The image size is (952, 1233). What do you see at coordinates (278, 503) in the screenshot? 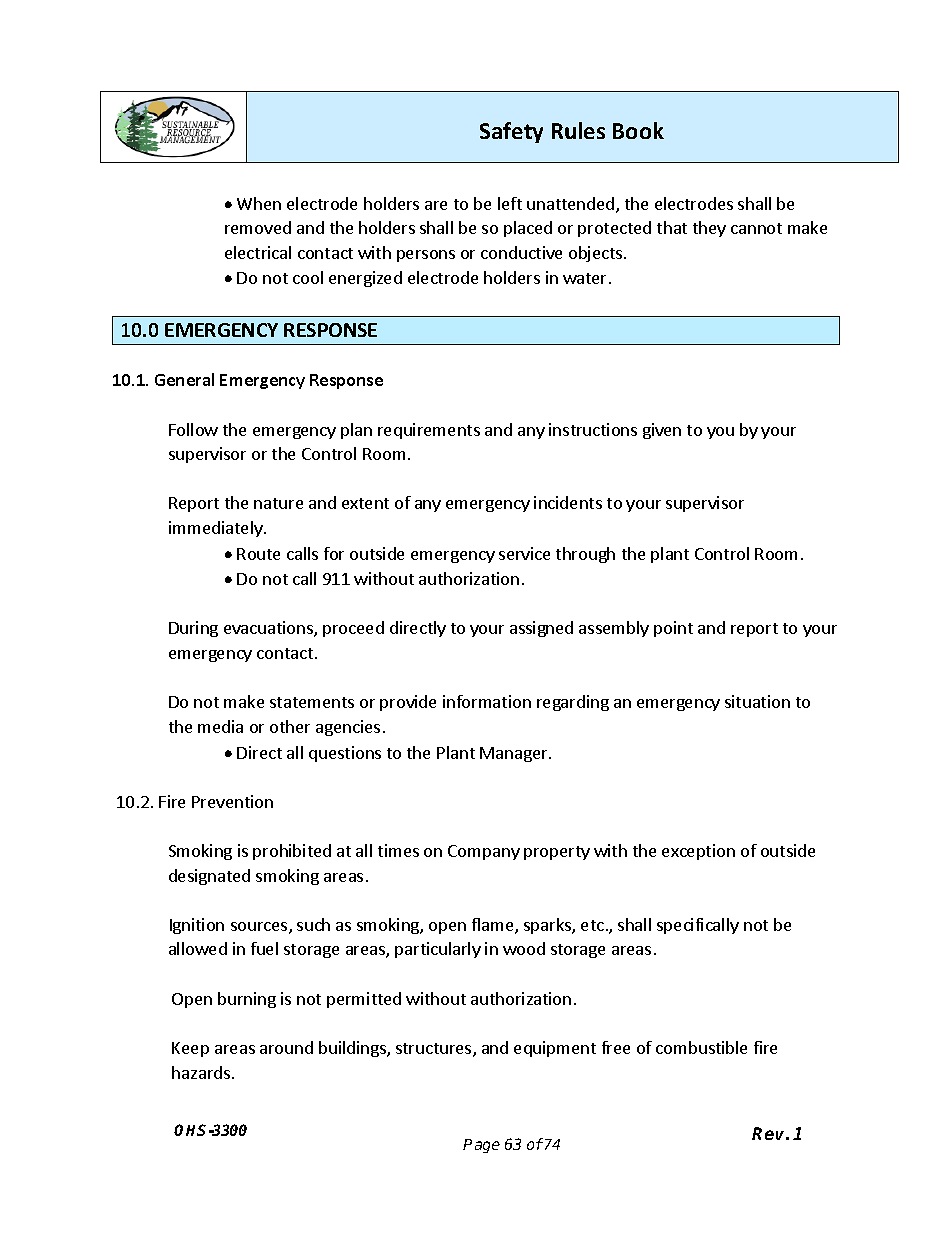
I see `nature` at bounding box center [278, 503].
